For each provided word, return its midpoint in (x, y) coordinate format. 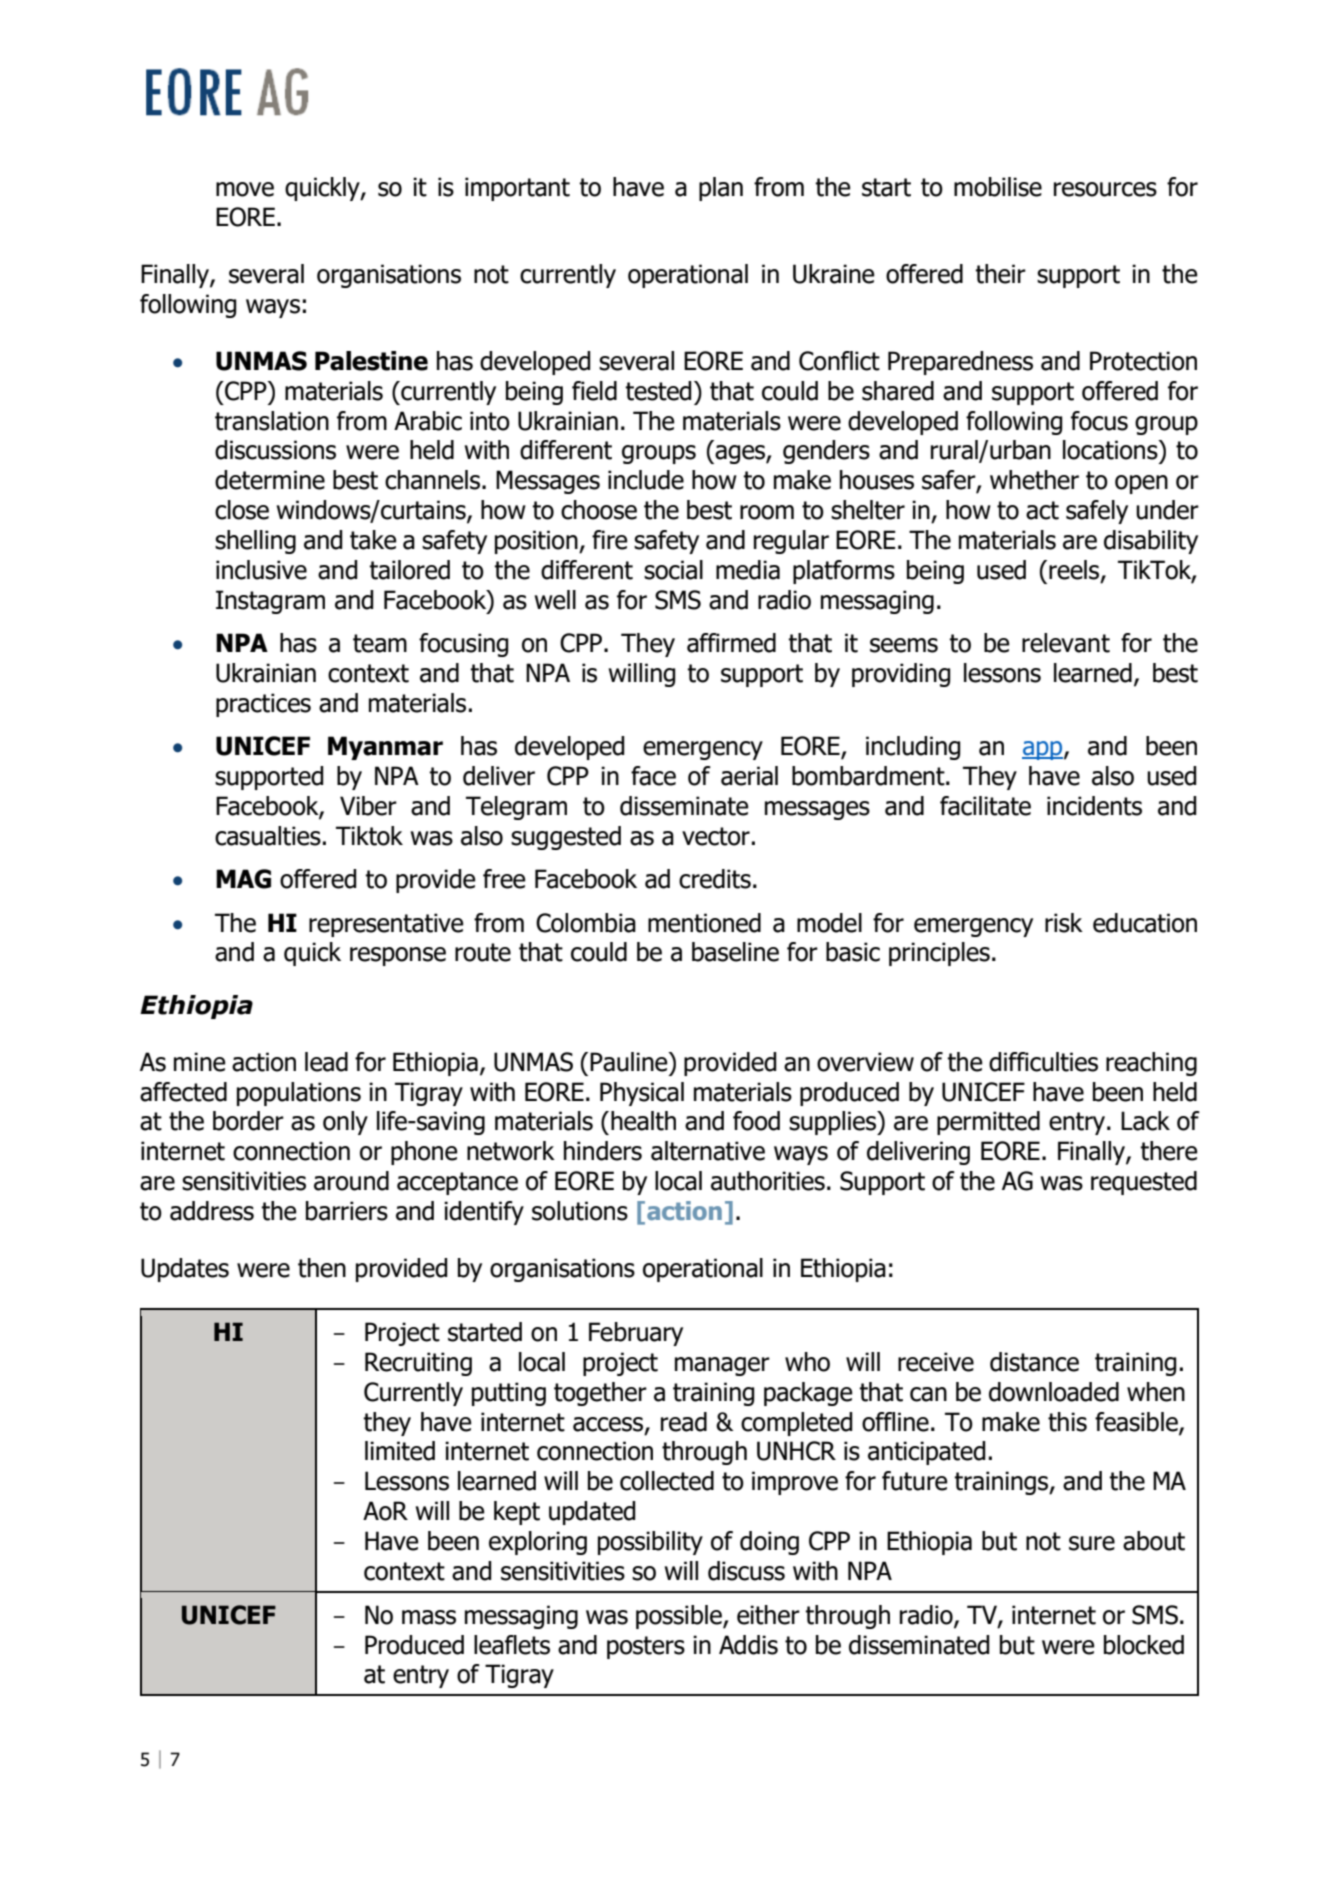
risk (1064, 923)
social (673, 570)
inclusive (261, 570)
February (636, 1334)
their (1000, 274)
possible (680, 1617)
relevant (1066, 643)
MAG (243, 879)
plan (721, 189)
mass (429, 1617)
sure (1092, 1543)
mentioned (704, 923)
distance (1034, 1362)
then (322, 1268)
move (245, 189)
